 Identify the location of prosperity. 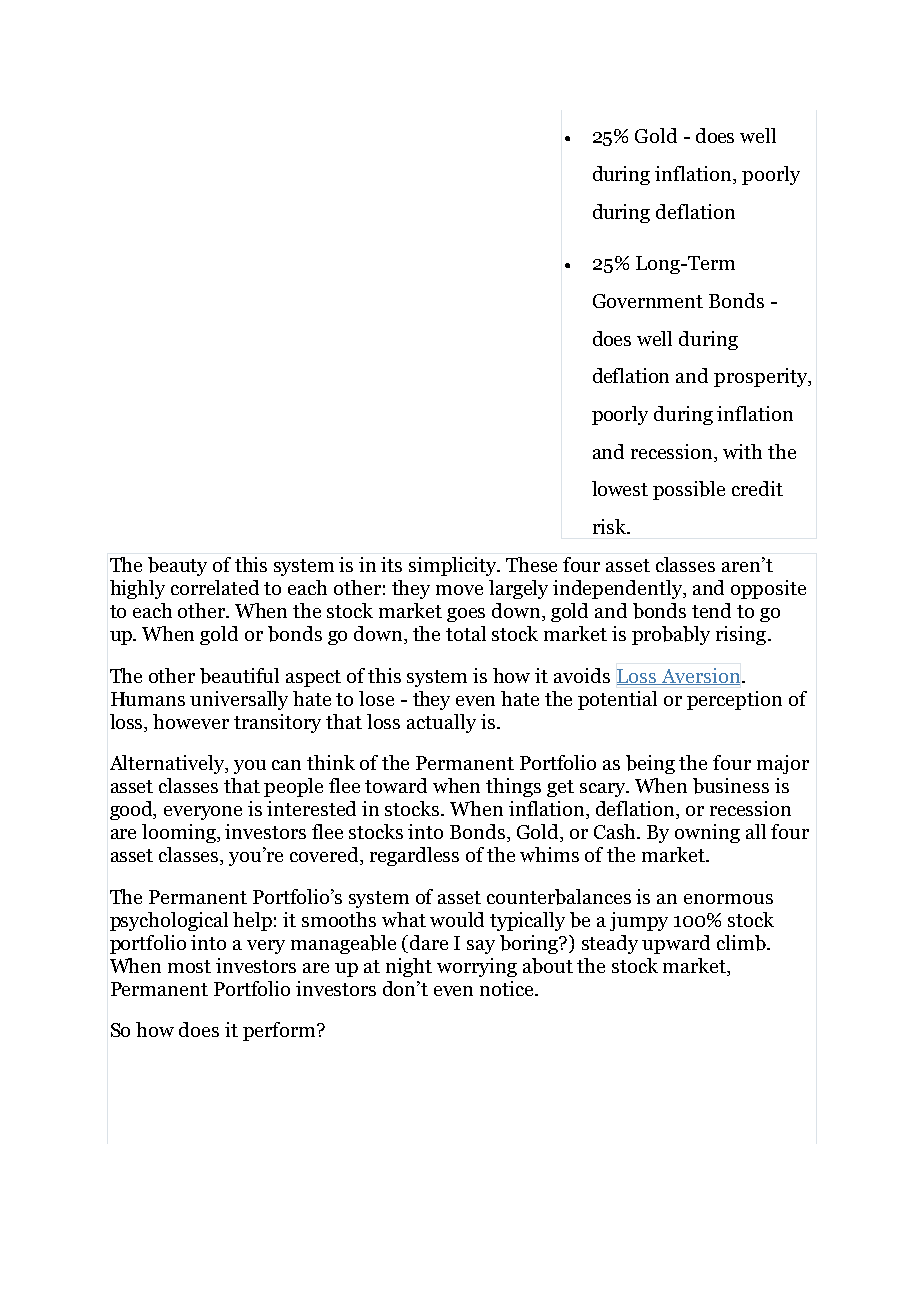
(761, 377).
